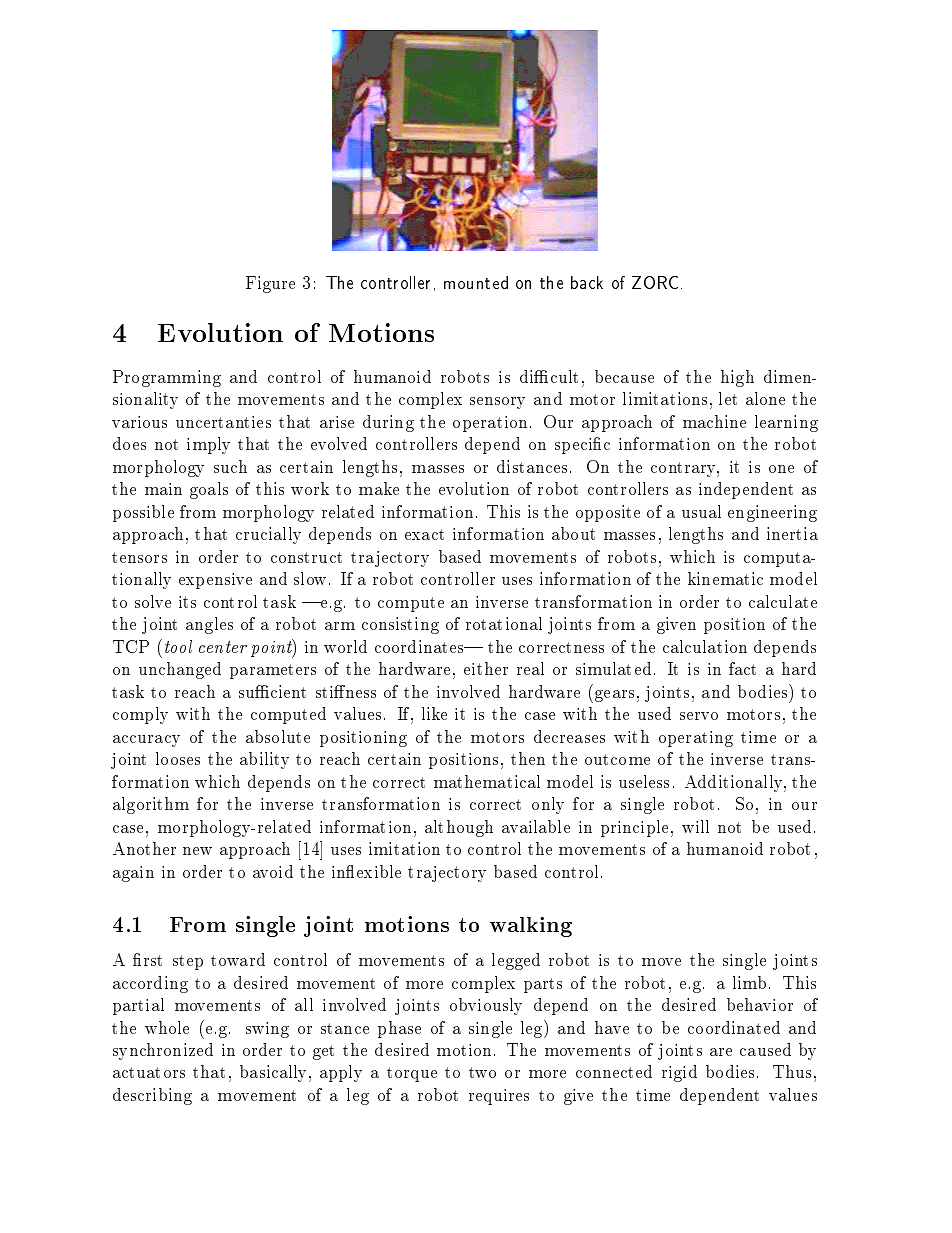  I want to click on high, so click(737, 378).
